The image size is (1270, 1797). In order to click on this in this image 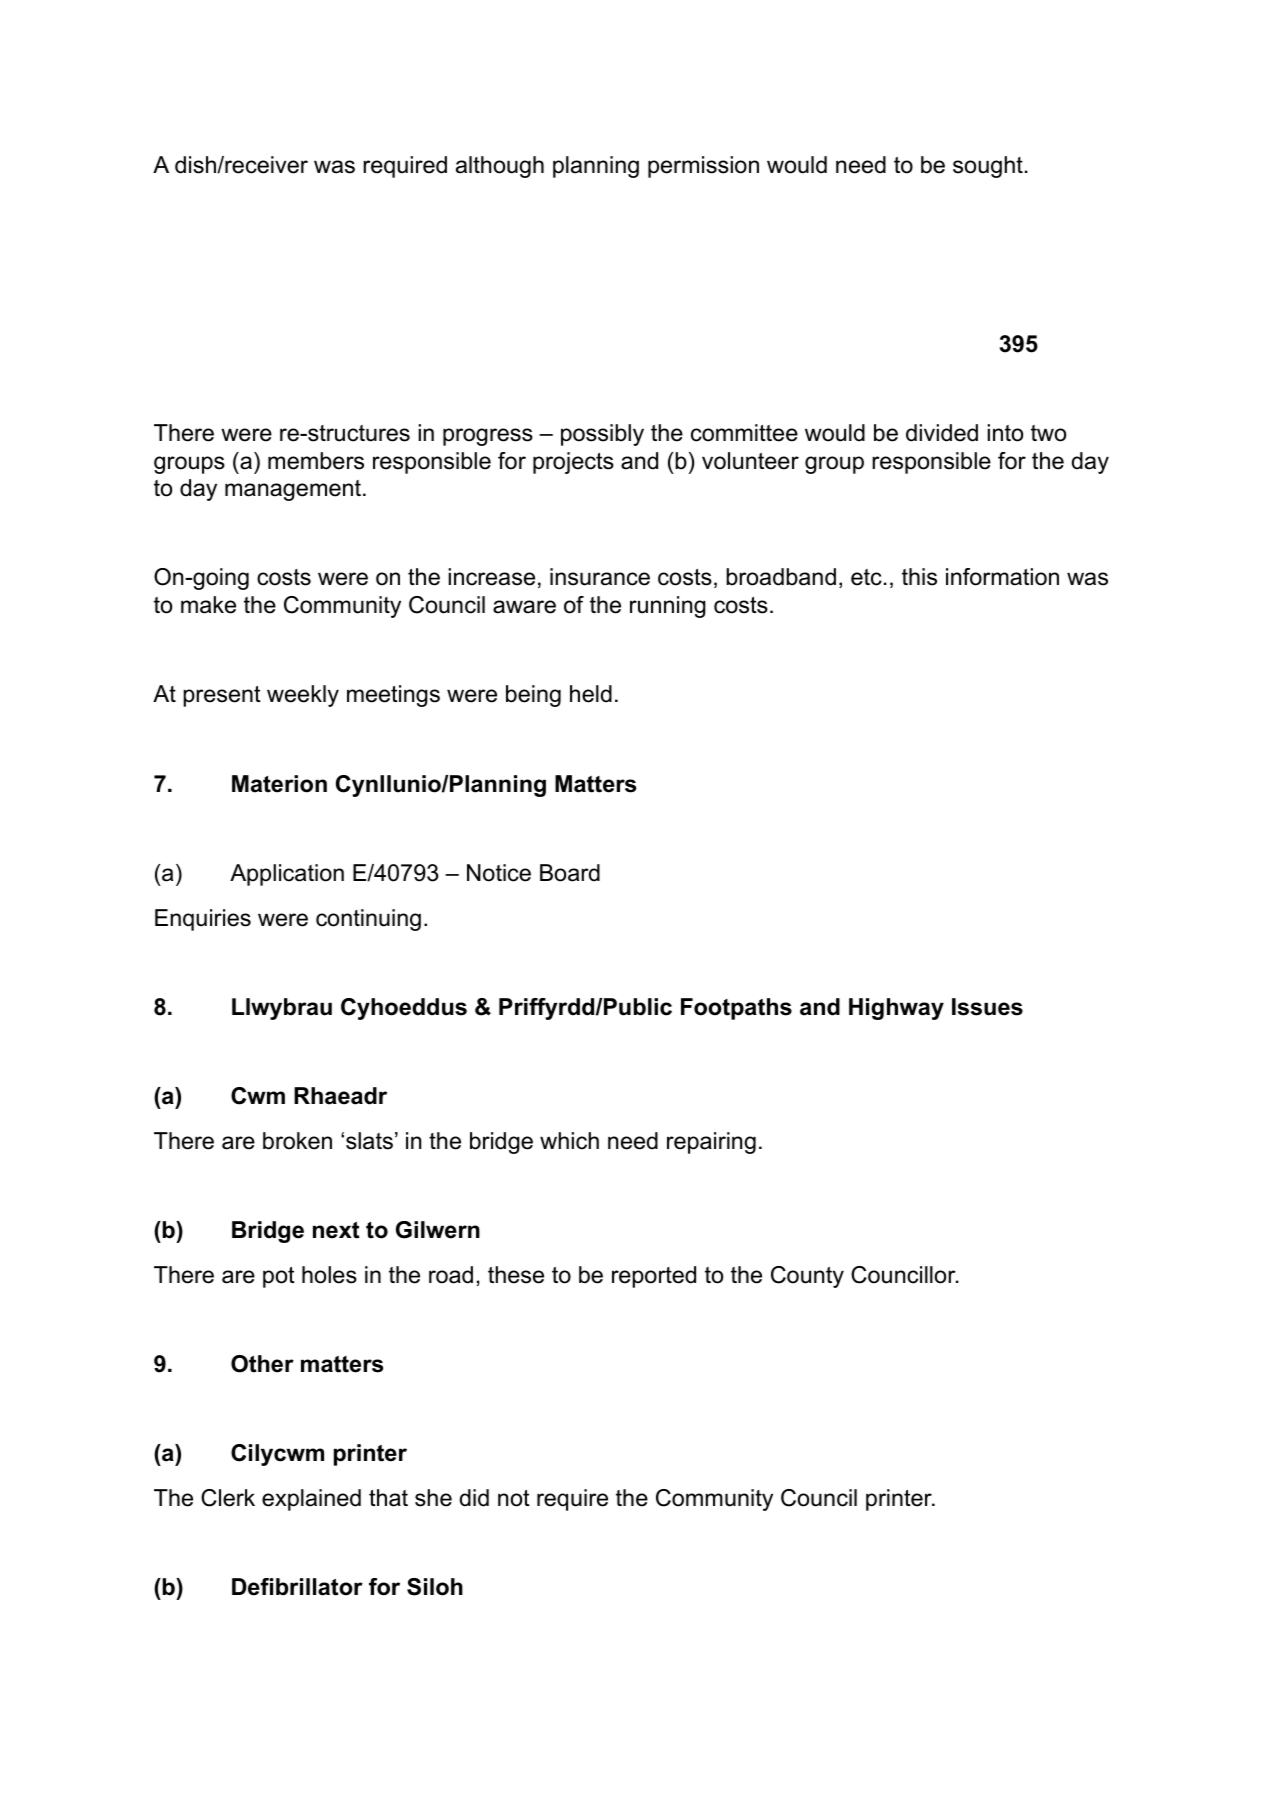, I will do `click(919, 577)`.
